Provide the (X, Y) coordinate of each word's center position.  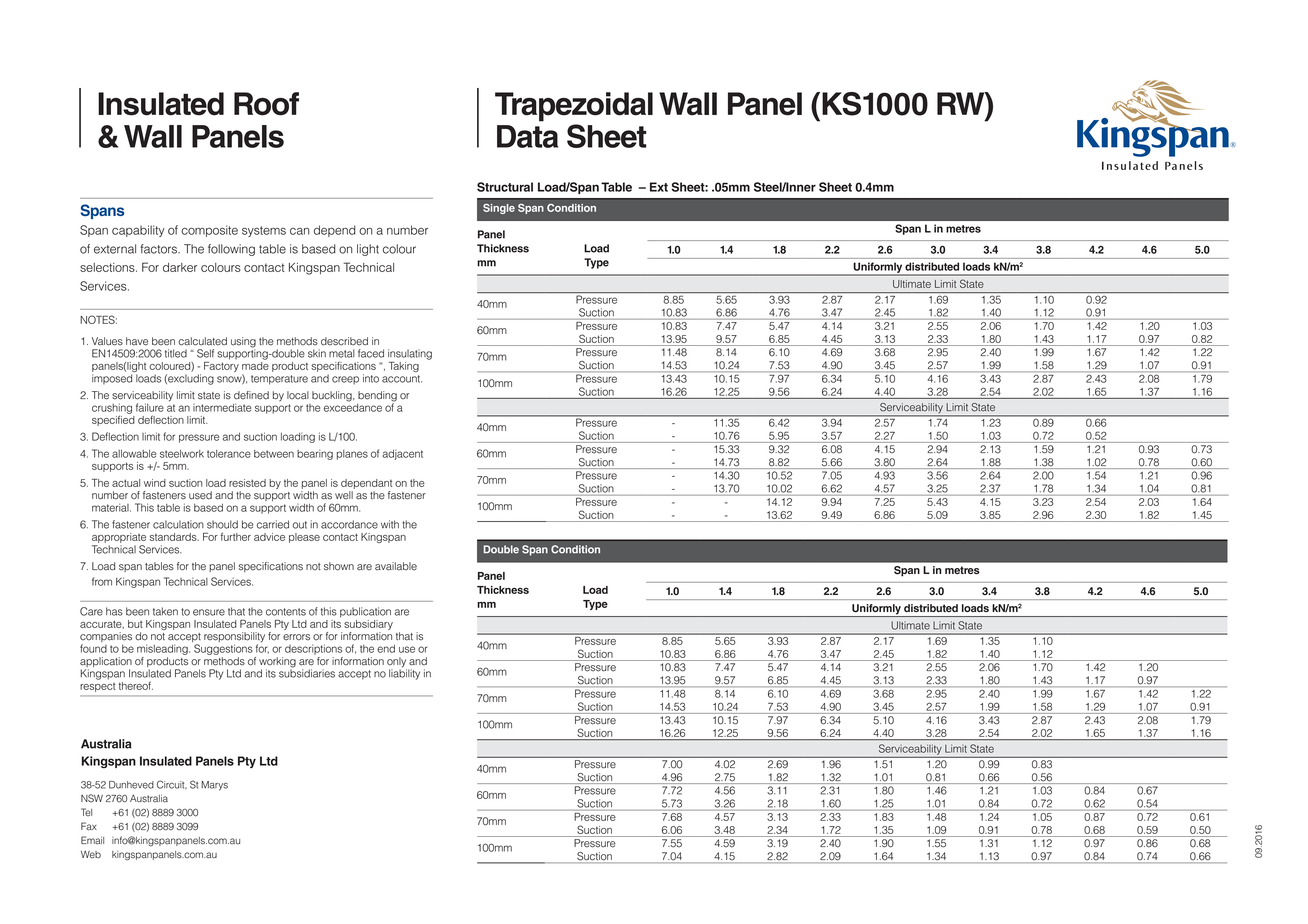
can (299, 231)
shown (339, 566)
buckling (333, 396)
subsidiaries (307, 672)
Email (92, 840)
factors (159, 249)
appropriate (119, 538)
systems (264, 231)
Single (499, 209)
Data (527, 136)
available (396, 566)
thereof (136, 685)
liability (404, 673)
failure (150, 407)
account (402, 379)
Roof (266, 104)
